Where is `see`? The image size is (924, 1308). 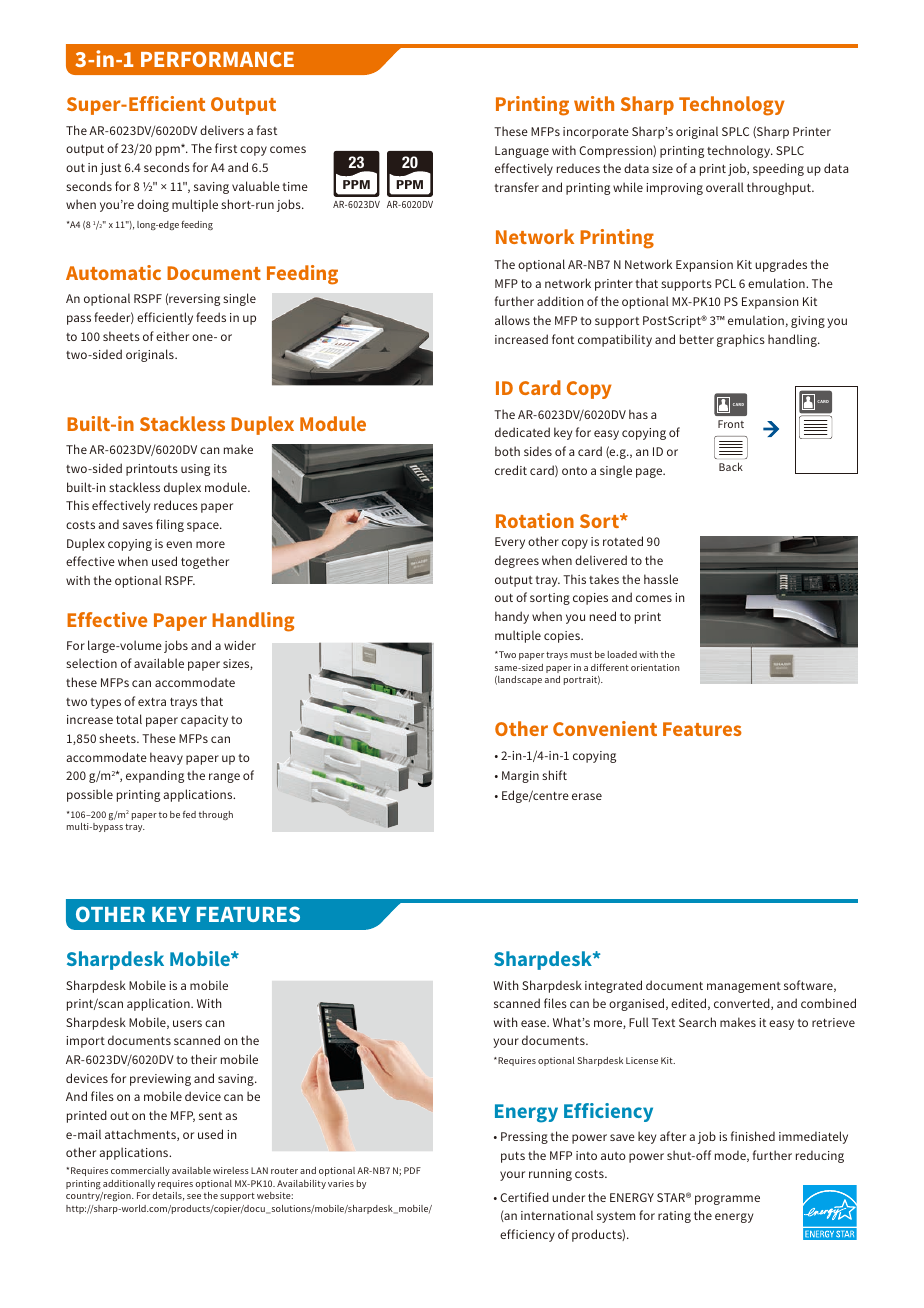
see is located at coordinates (194, 1196).
